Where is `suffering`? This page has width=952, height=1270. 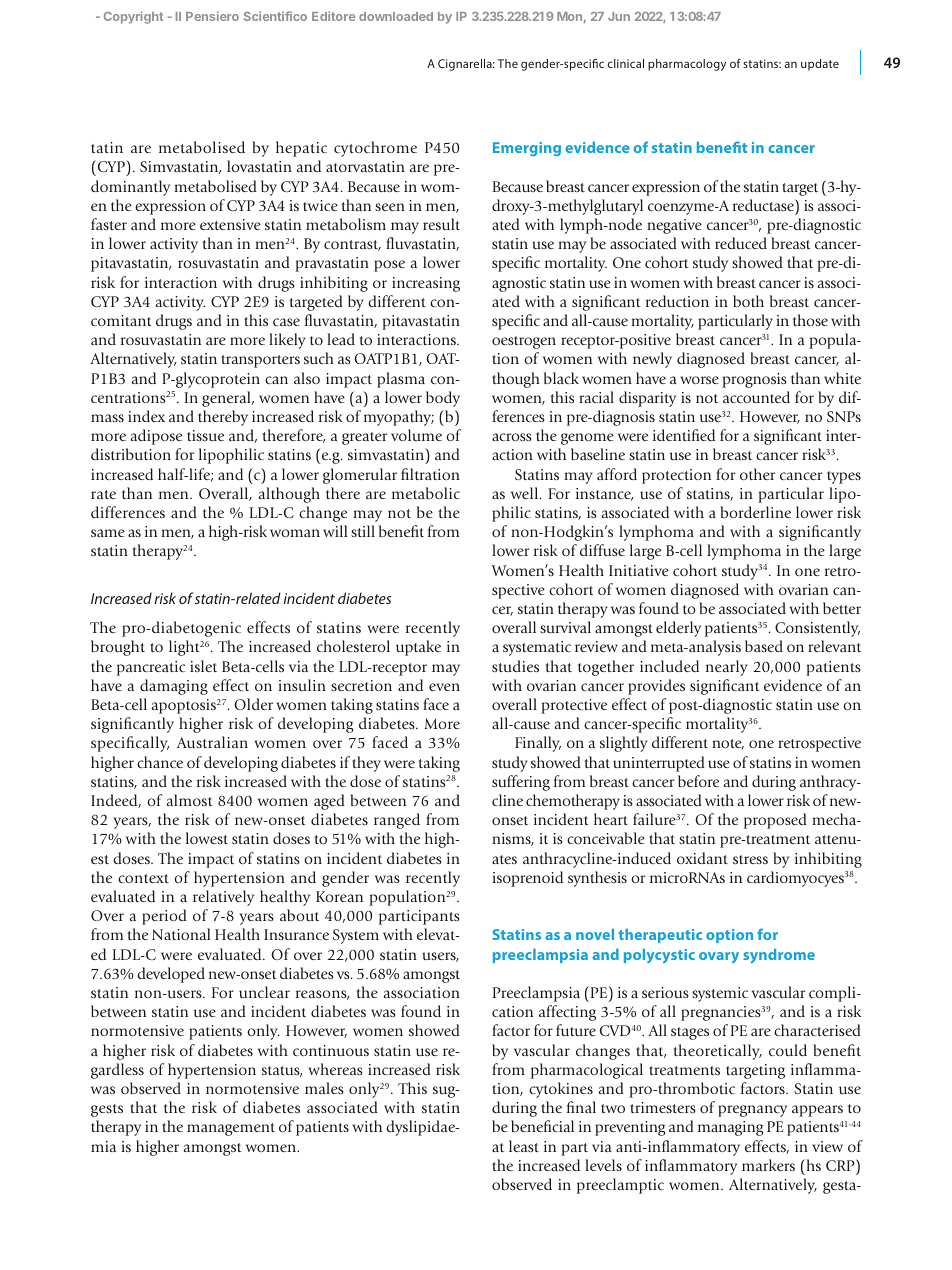
suffering is located at coordinates (521, 783).
